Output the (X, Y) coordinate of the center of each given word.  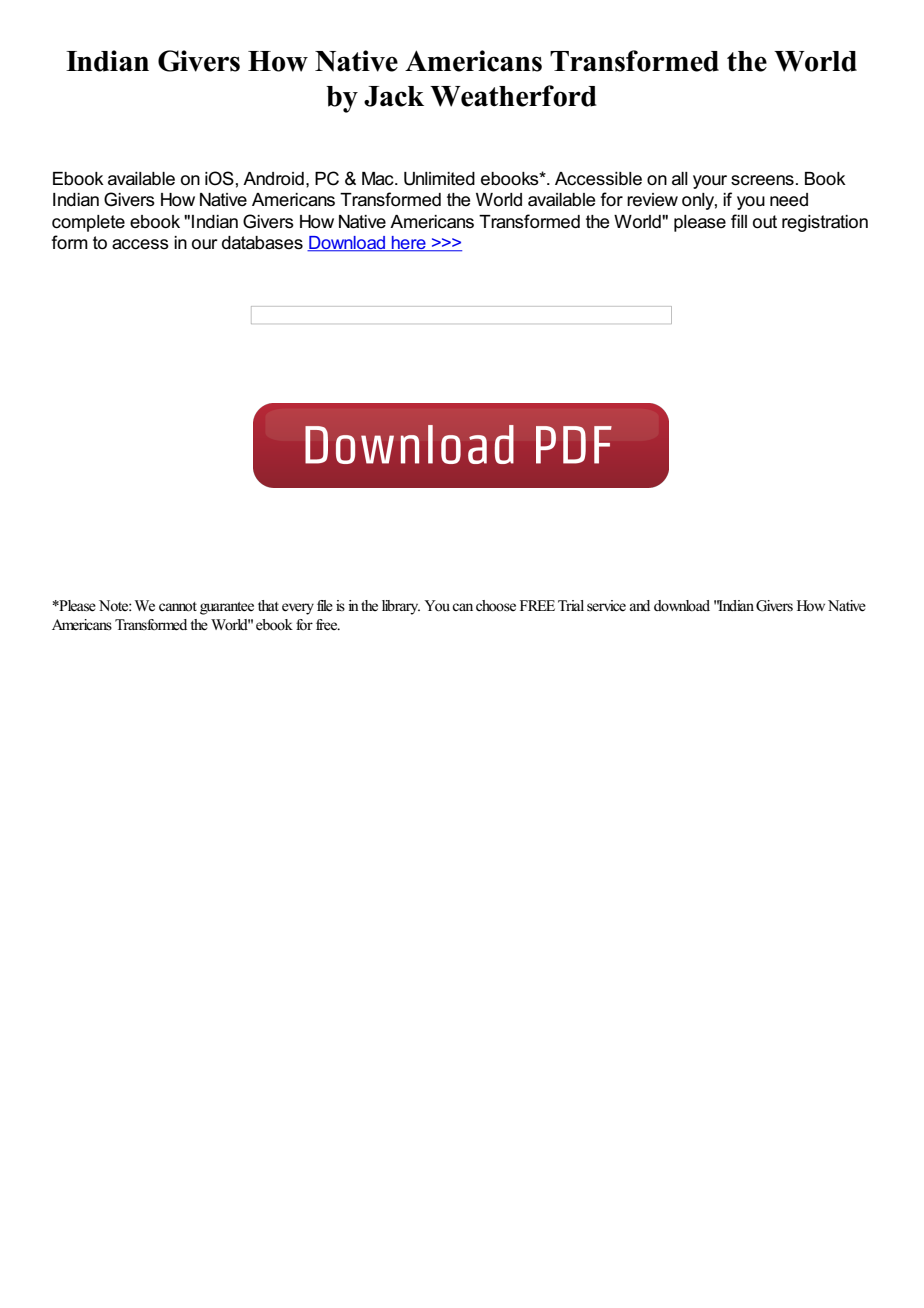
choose (496, 606)
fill (739, 221)
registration (825, 223)
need (789, 200)
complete (88, 223)
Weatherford (513, 96)
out (765, 222)
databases (262, 243)
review (652, 200)
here (409, 244)
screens (762, 180)
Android (273, 179)
